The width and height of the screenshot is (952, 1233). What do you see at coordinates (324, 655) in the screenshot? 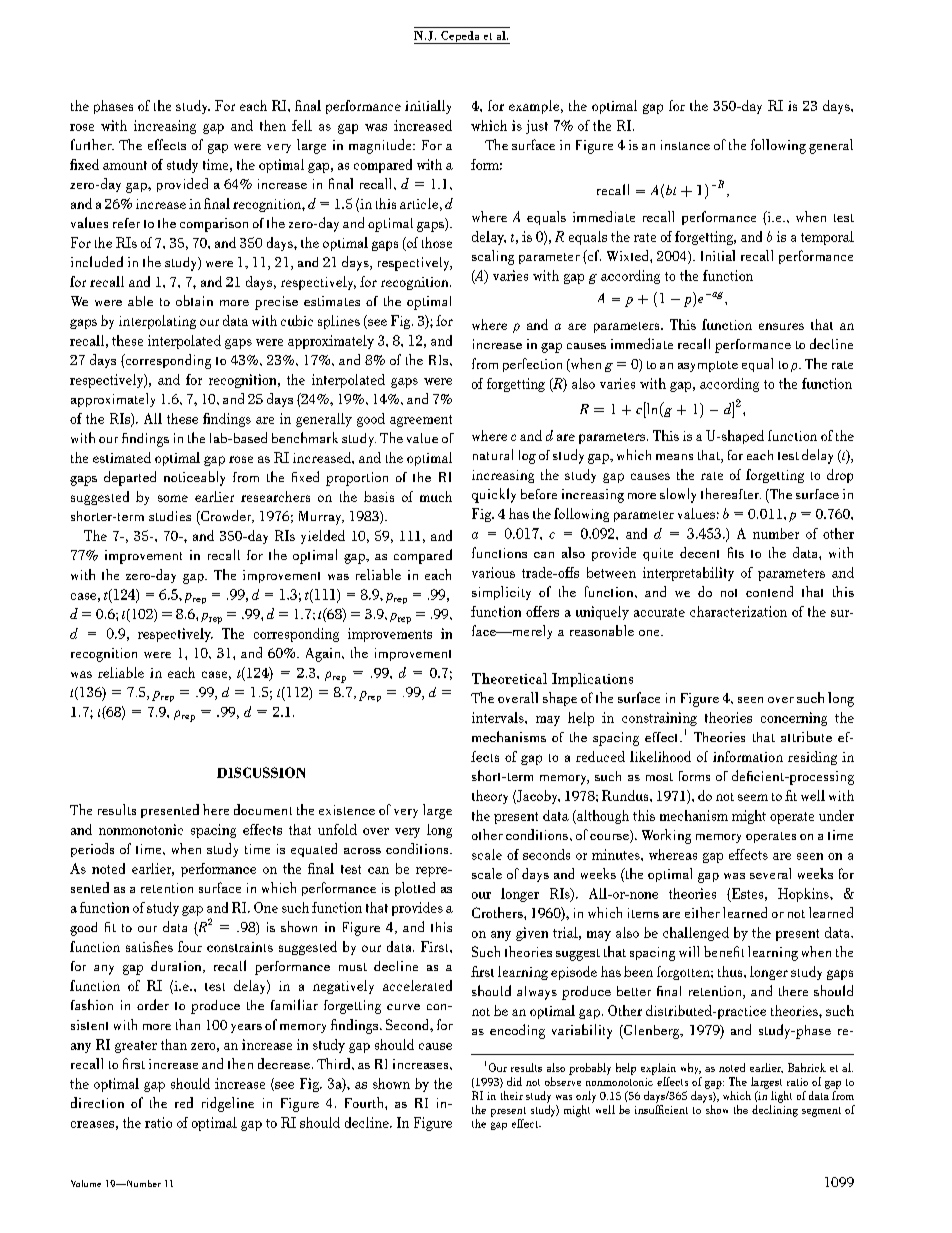
I see `Again` at bounding box center [324, 655].
